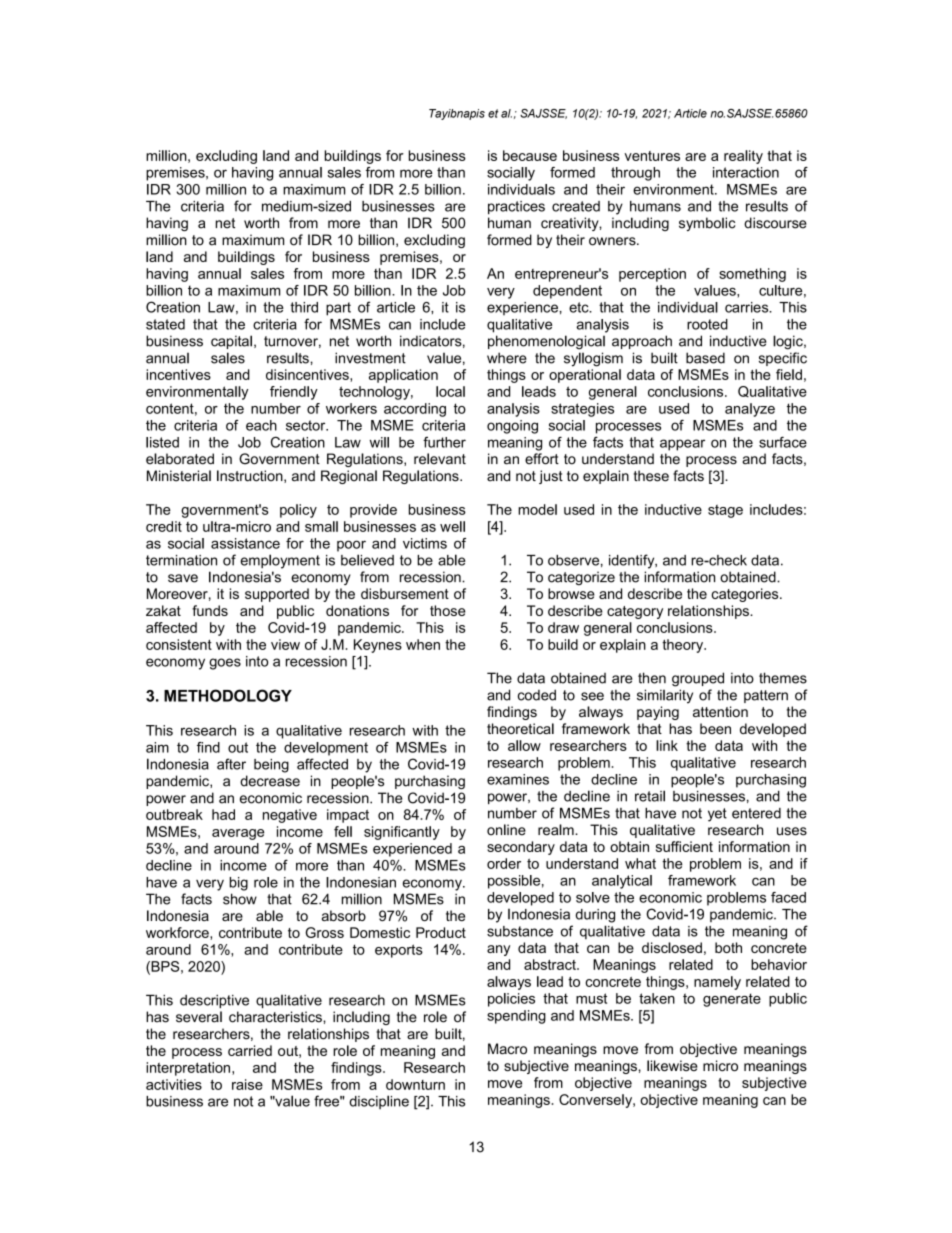 This screenshot has height=1233, width=952. What do you see at coordinates (179, 476) in the screenshot?
I see `Ministerial` at bounding box center [179, 476].
